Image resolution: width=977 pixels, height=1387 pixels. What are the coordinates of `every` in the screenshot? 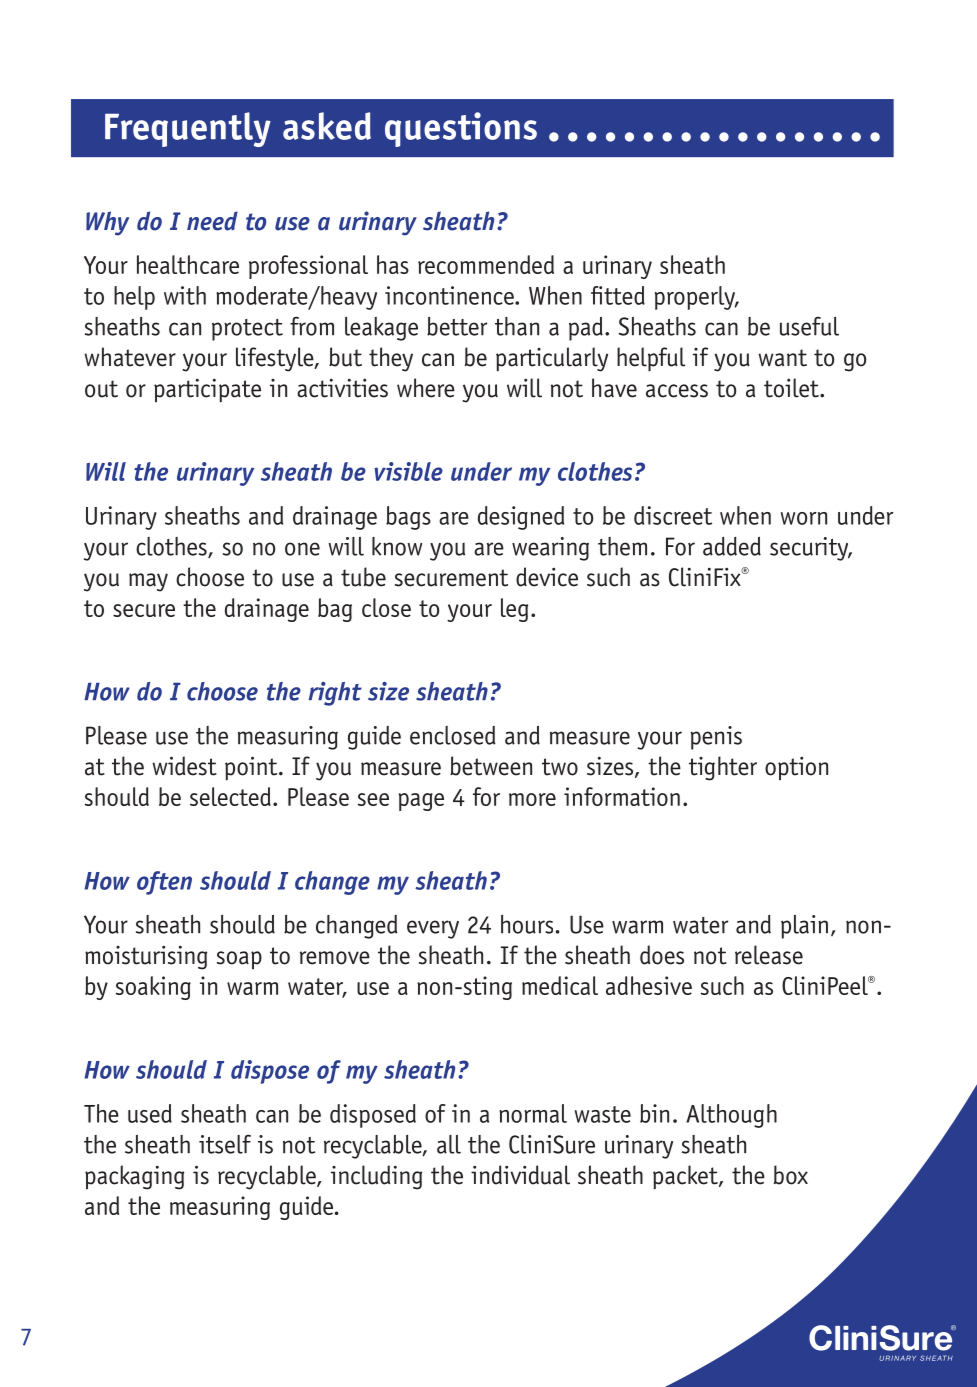 It's located at (433, 929).
